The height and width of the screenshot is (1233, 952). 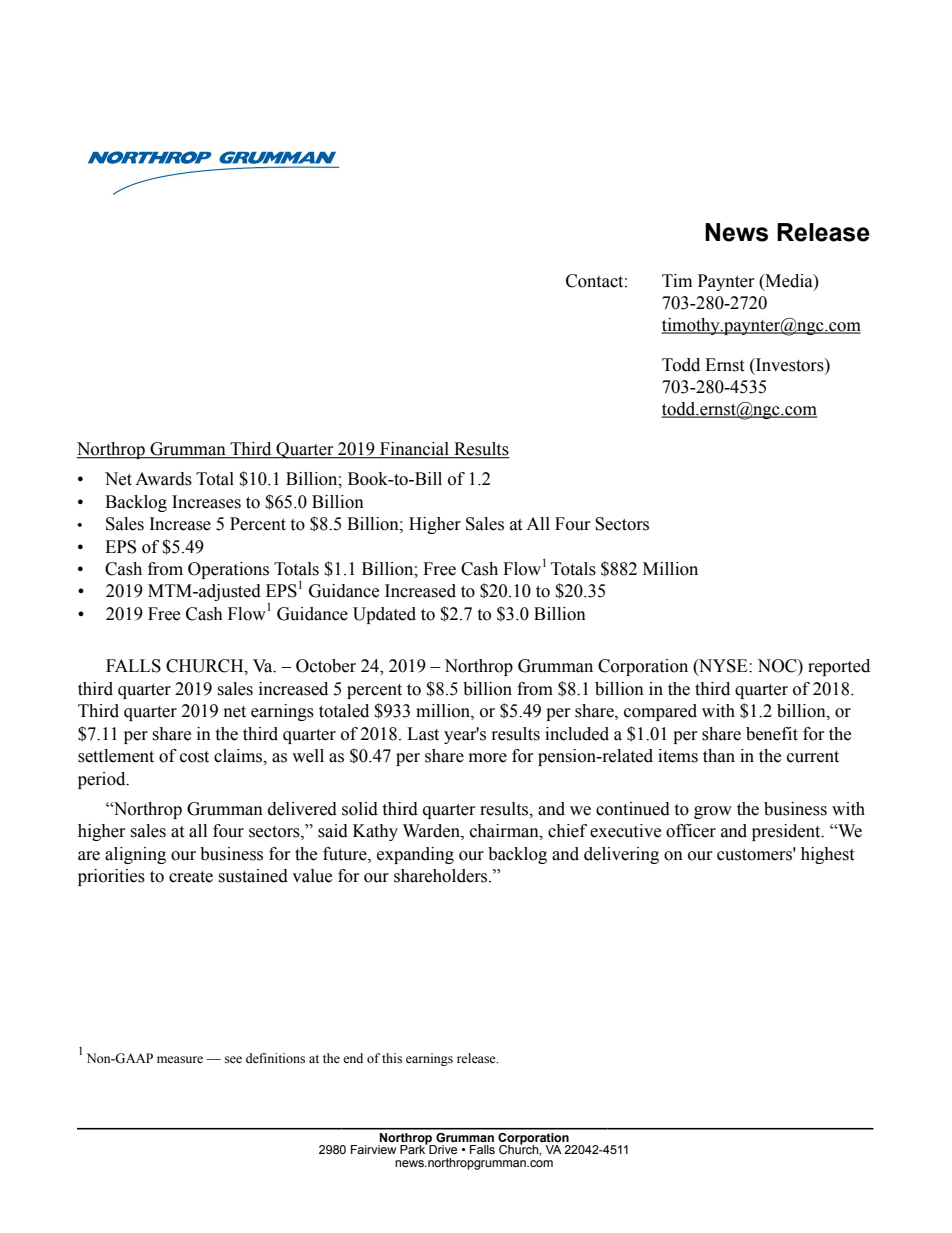 What do you see at coordinates (839, 667) in the screenshot?
I see `reported` at bounding box center [839, 667].
